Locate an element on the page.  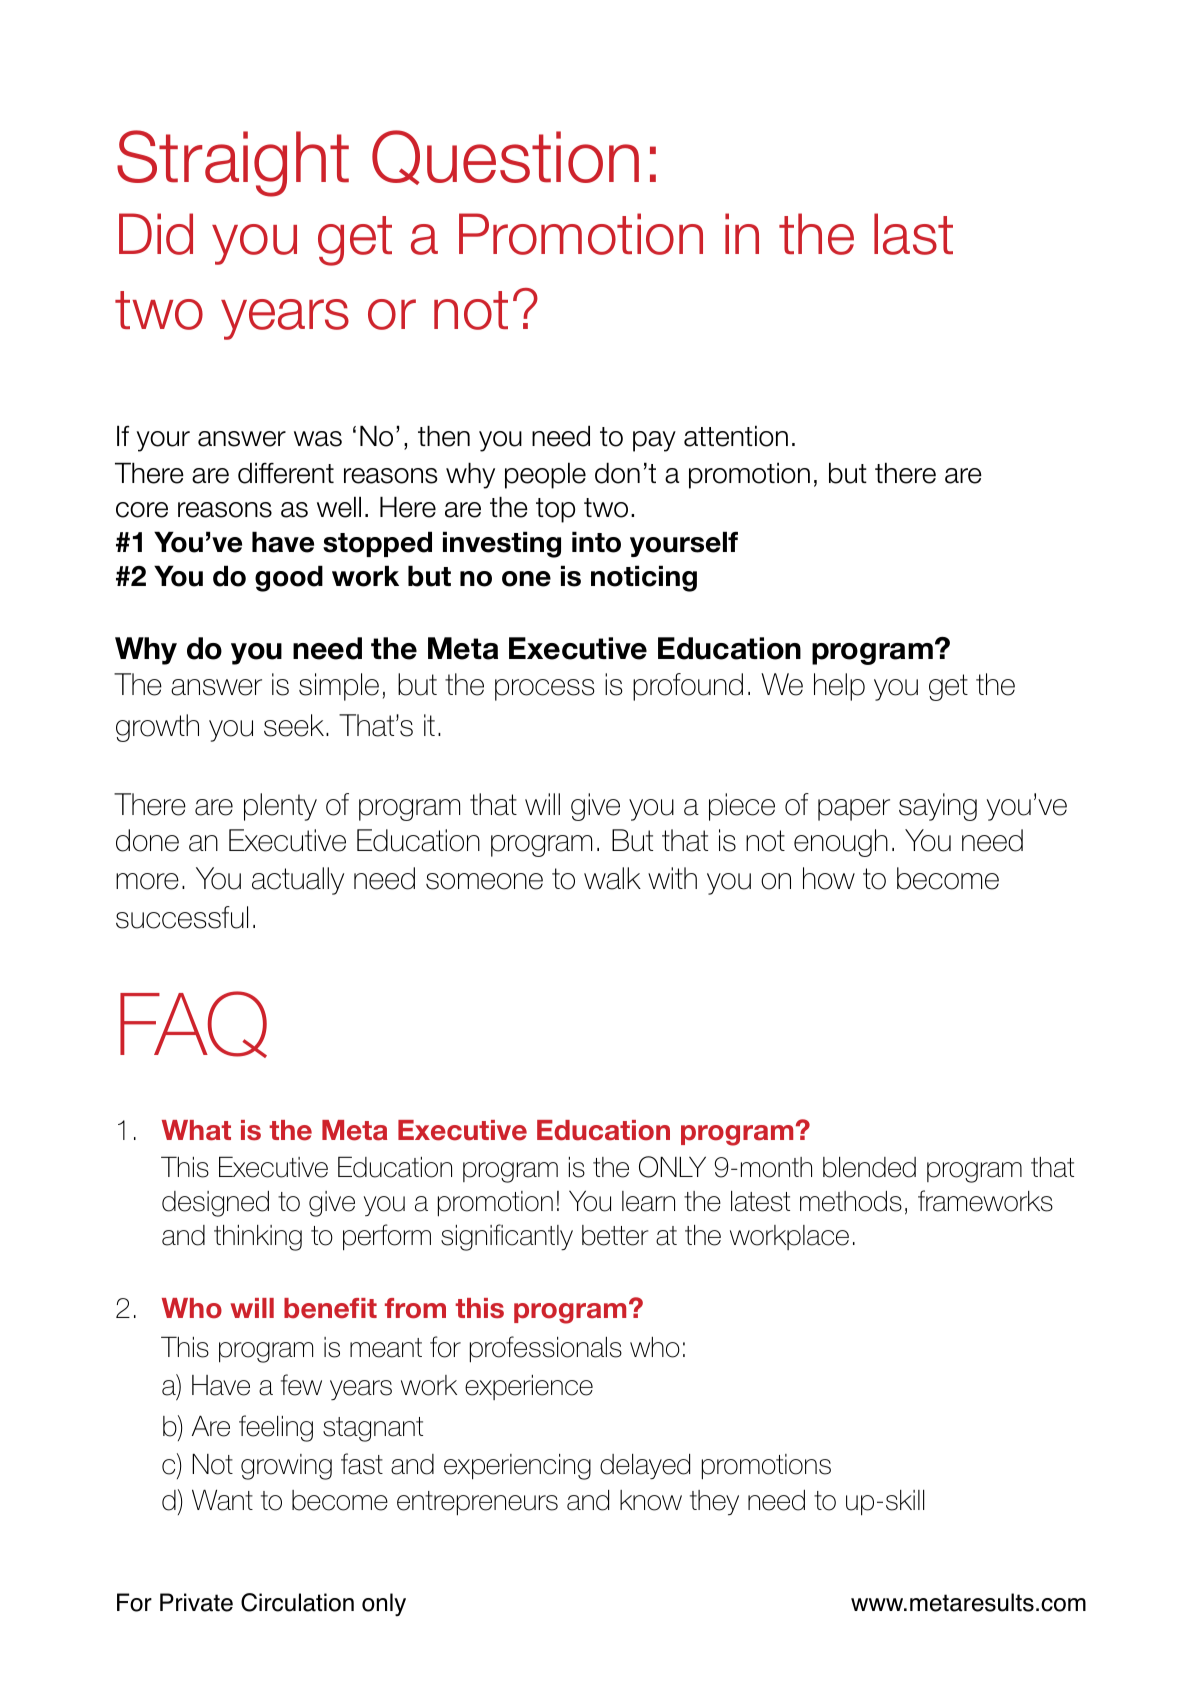
Private is located at coordinates (196, 1602).
